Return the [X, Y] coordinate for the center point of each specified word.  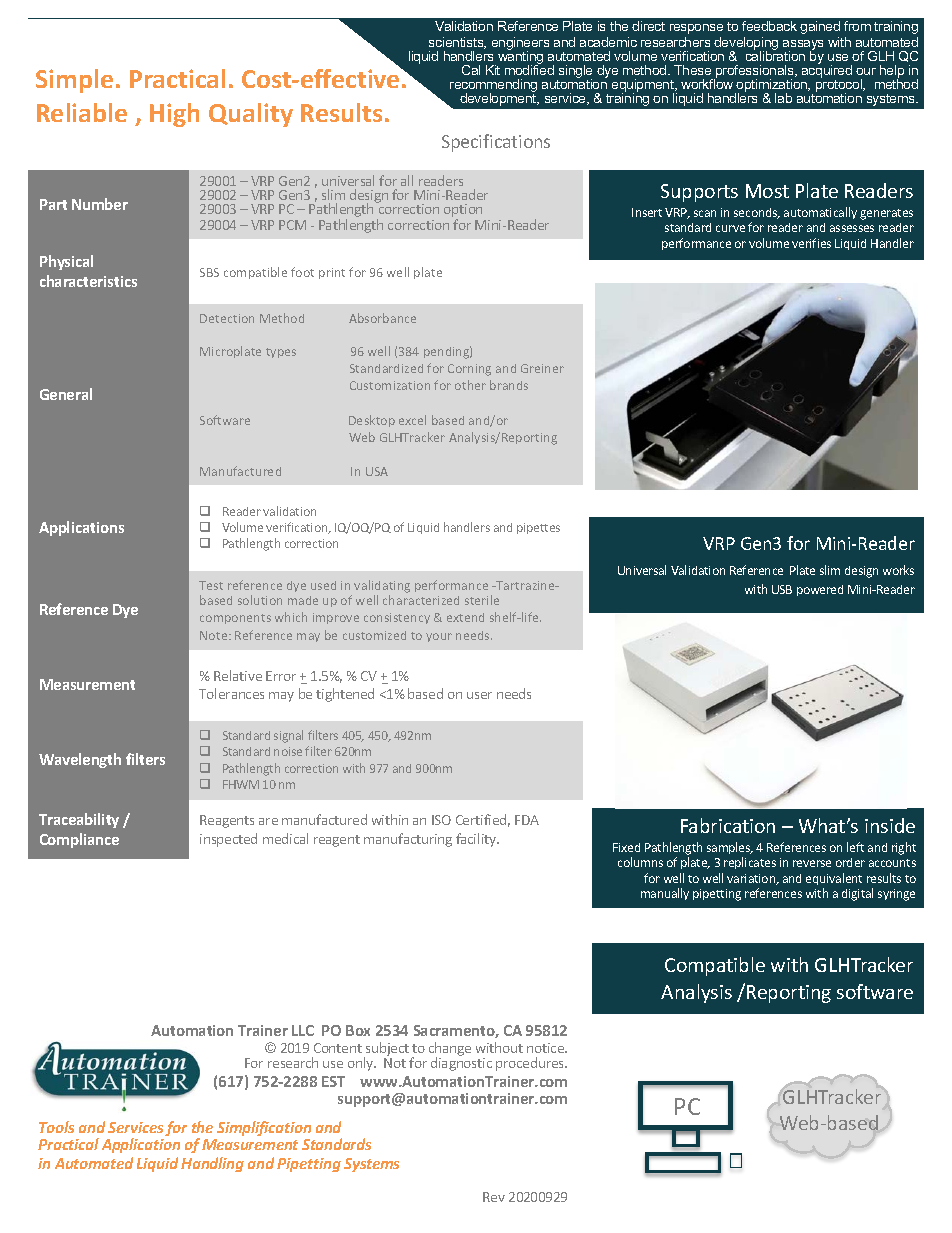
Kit [493, 70]
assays [803, 46]
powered [820, 590]
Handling [212, 1164]
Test [211, 585]
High [174, 115]
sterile [482, 600]
